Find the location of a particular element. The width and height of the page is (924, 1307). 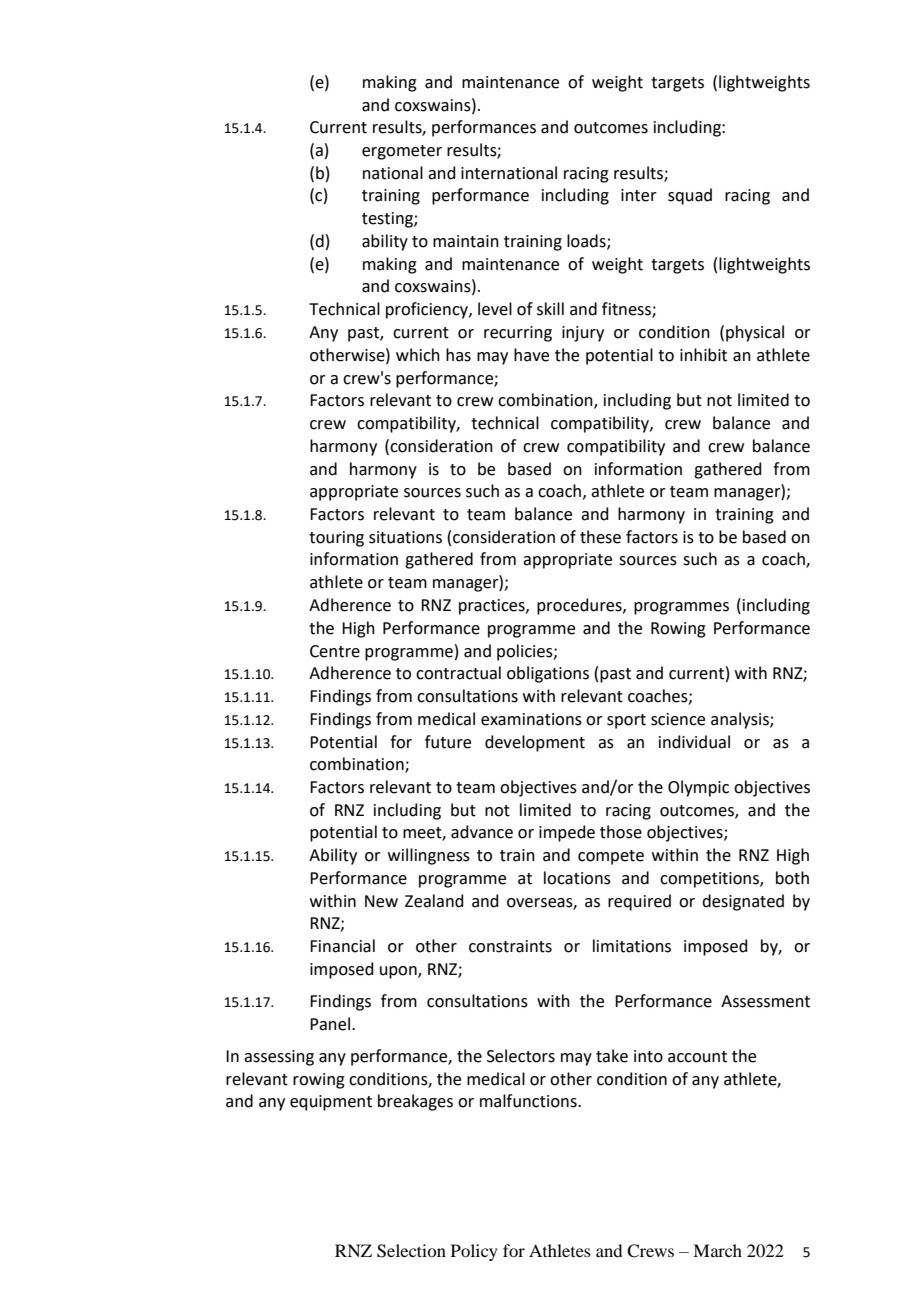

maintain is located at coordinates (466, 241).
